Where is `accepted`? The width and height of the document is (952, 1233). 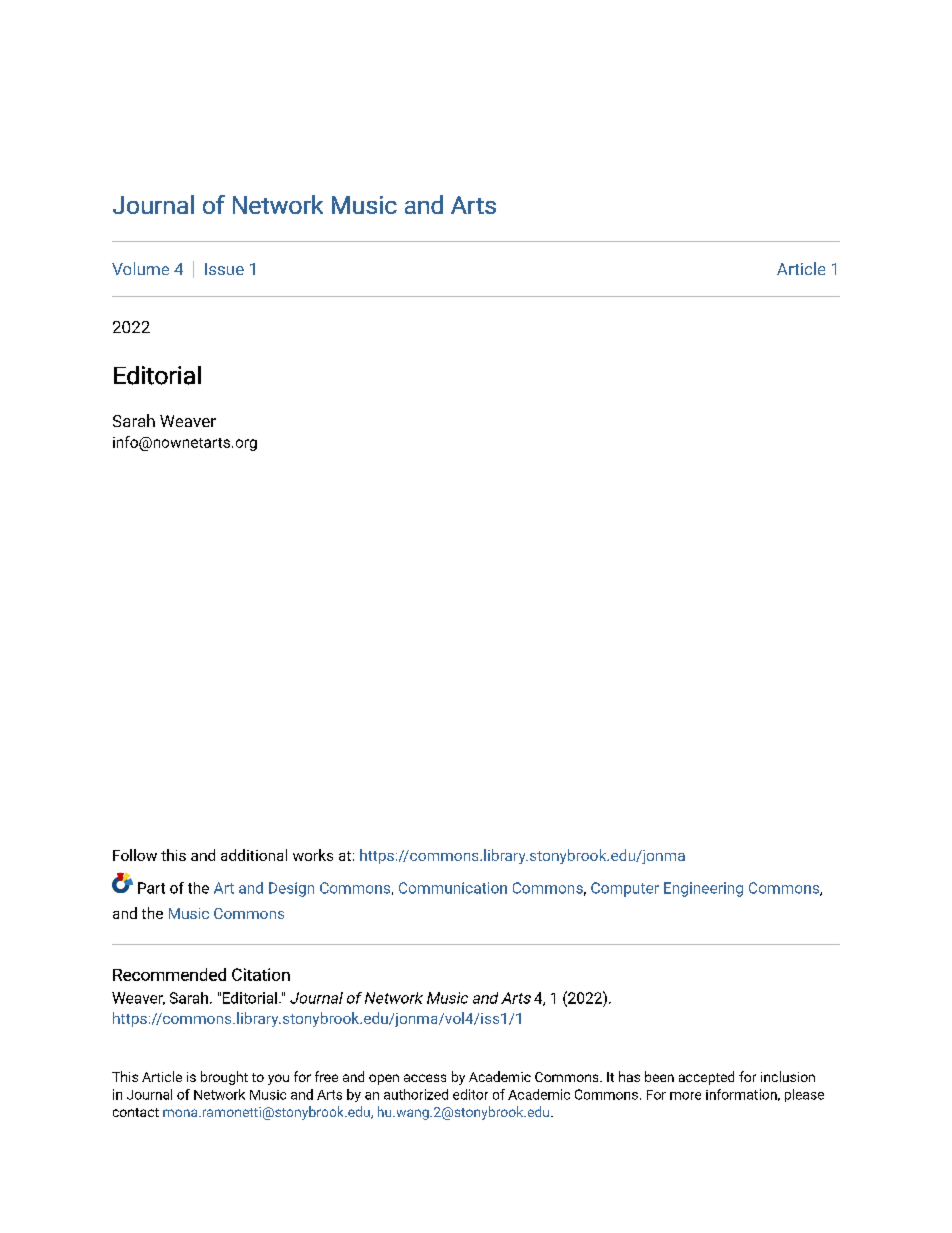 accepted is located at coordinates (706, 1078).
